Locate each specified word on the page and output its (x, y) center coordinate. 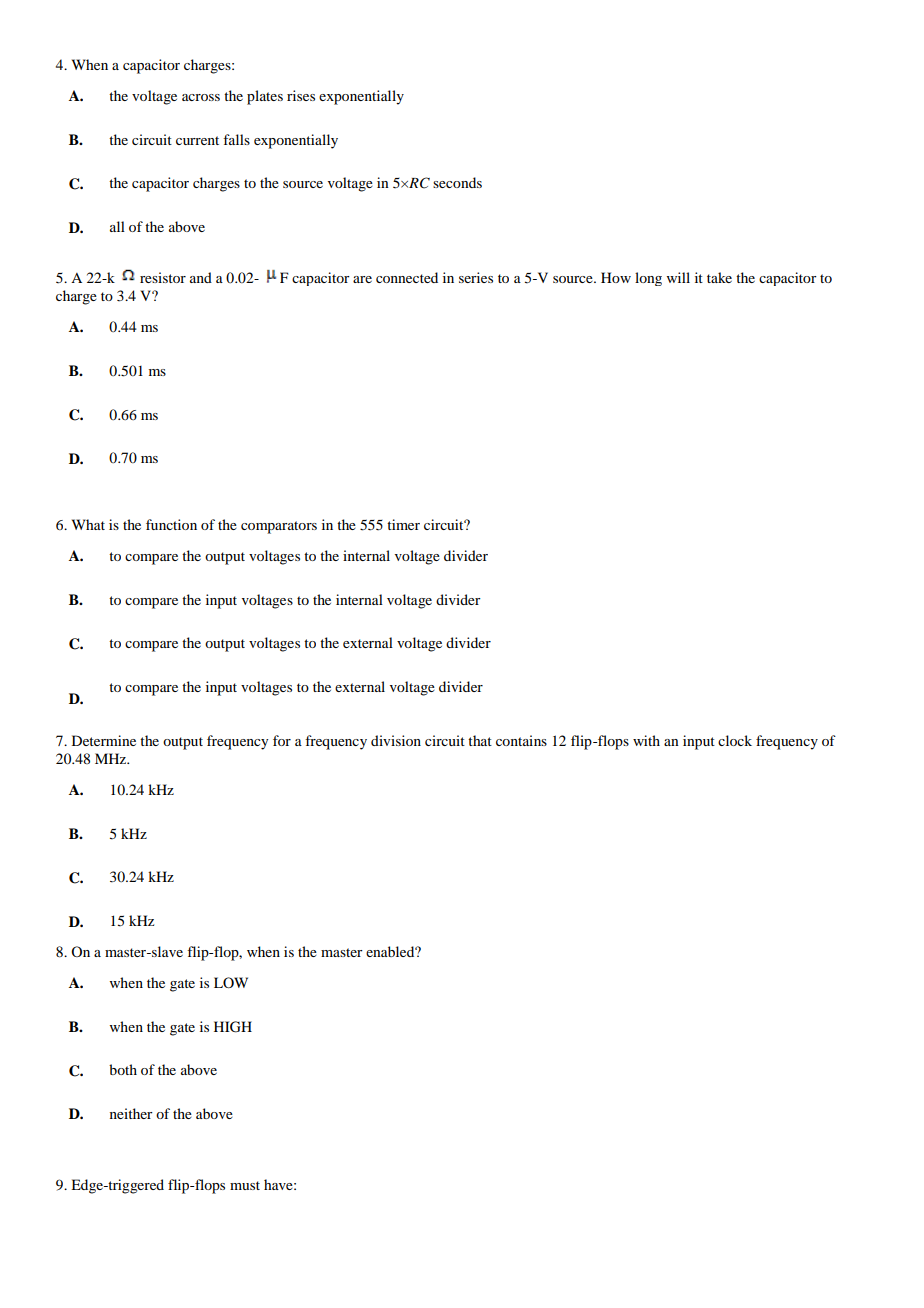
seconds (457, 182)
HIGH (233, 1027)
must (245, 1185)
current (197, 140)
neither (131, 1113)
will (678, 277)
